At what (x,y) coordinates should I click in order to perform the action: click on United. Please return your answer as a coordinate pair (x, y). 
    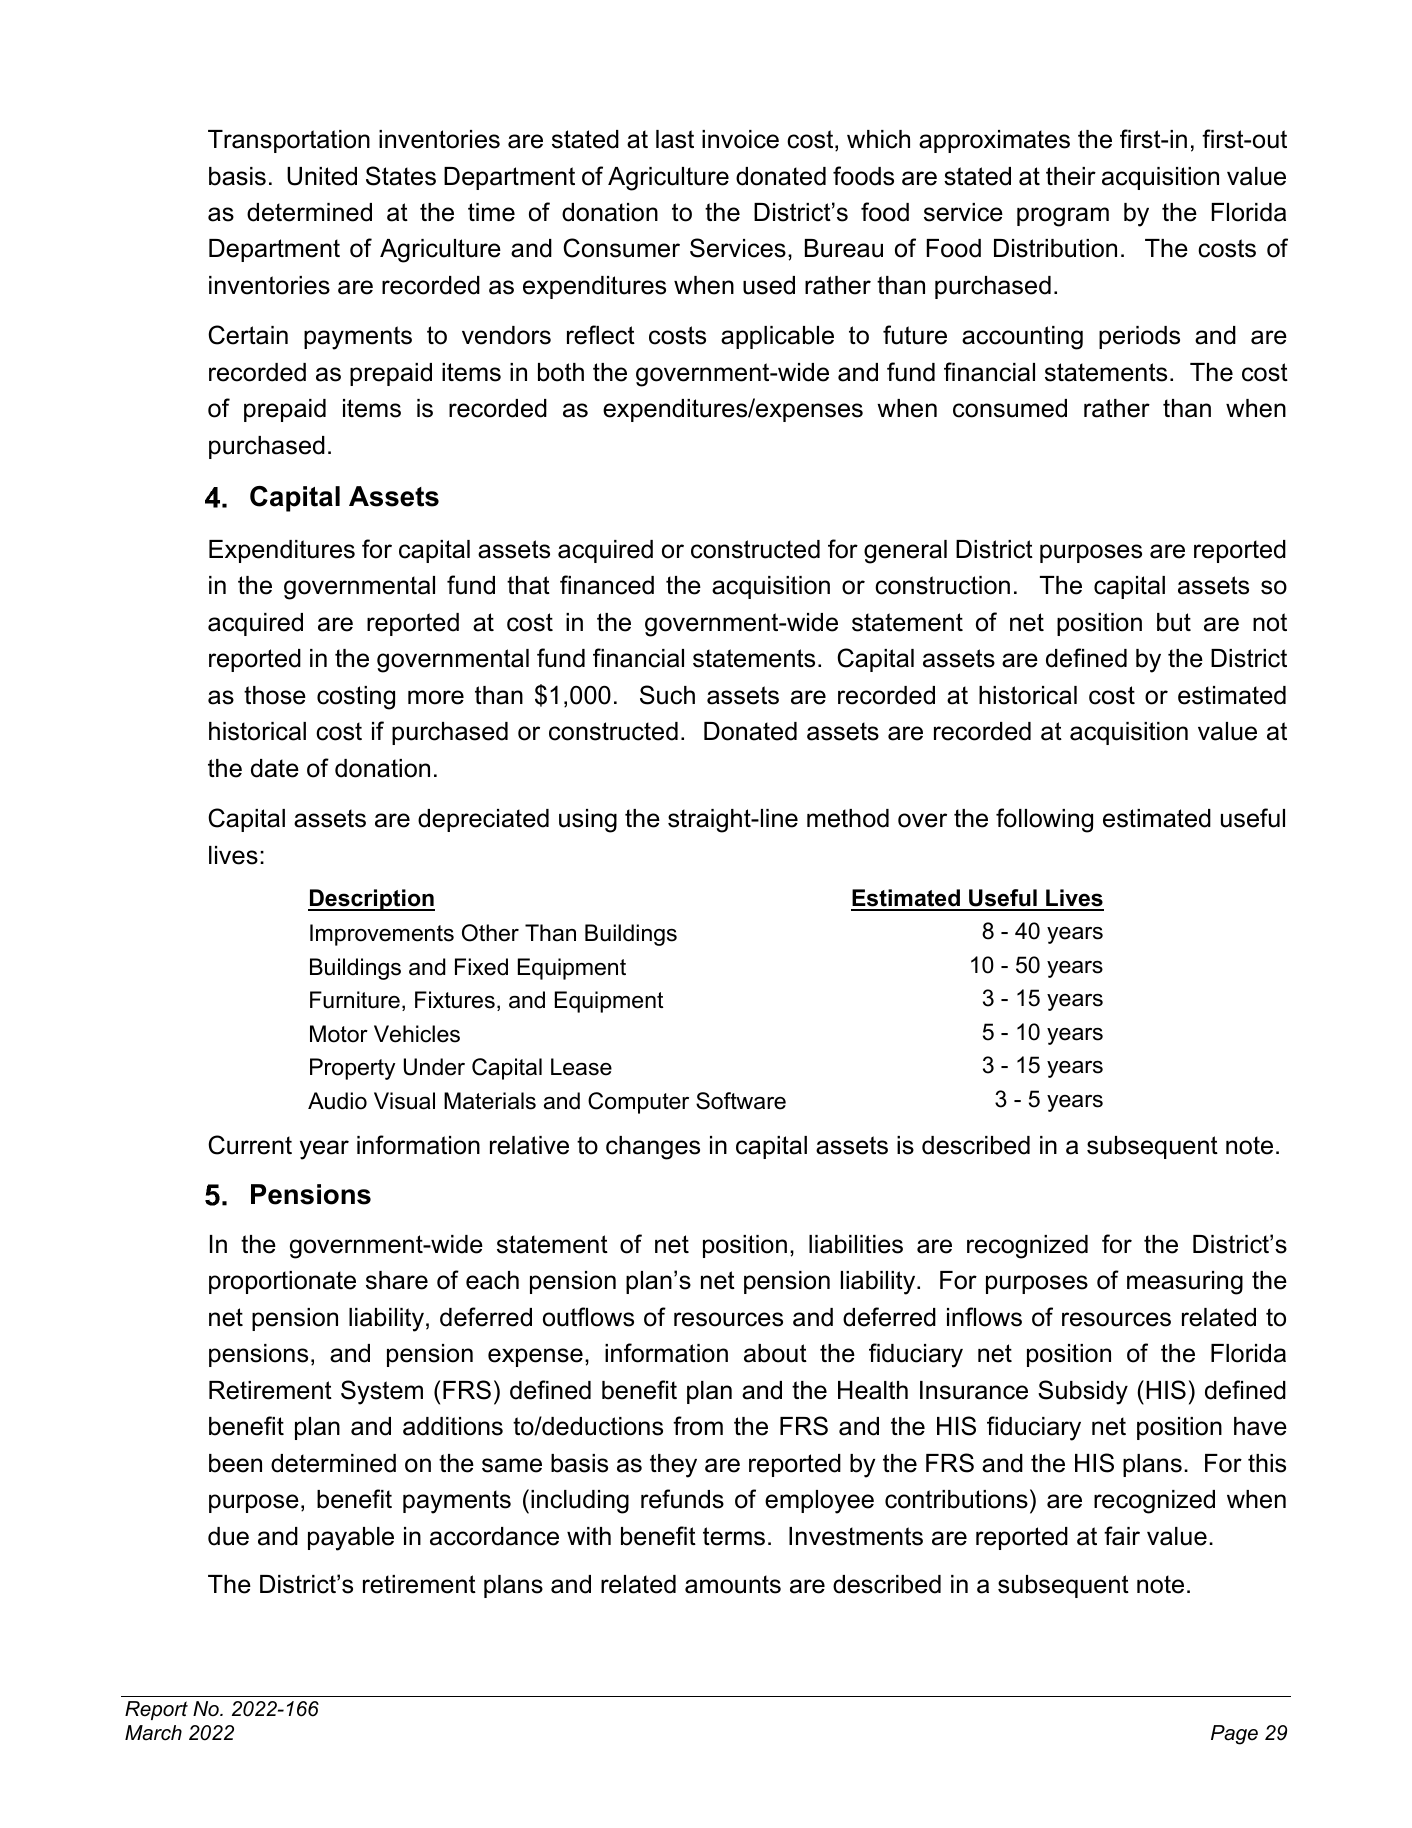
    Looking at the image, I should click on (322, 176).
